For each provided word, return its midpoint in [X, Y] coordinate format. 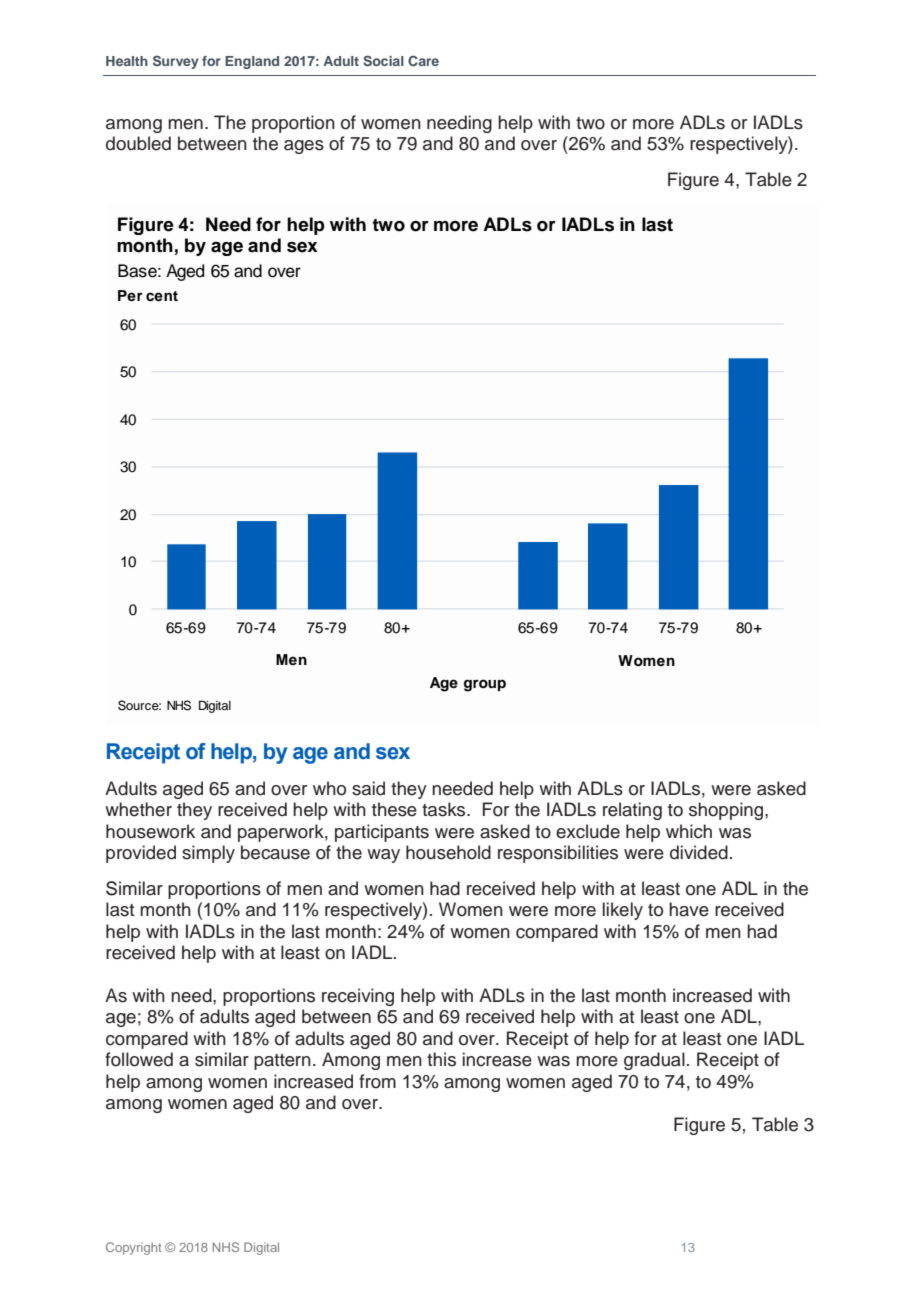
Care [423, 60]
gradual [654, 1061]
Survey [176, 62]
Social [383, 61]
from [377, 1081]
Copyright [133, 1248]
